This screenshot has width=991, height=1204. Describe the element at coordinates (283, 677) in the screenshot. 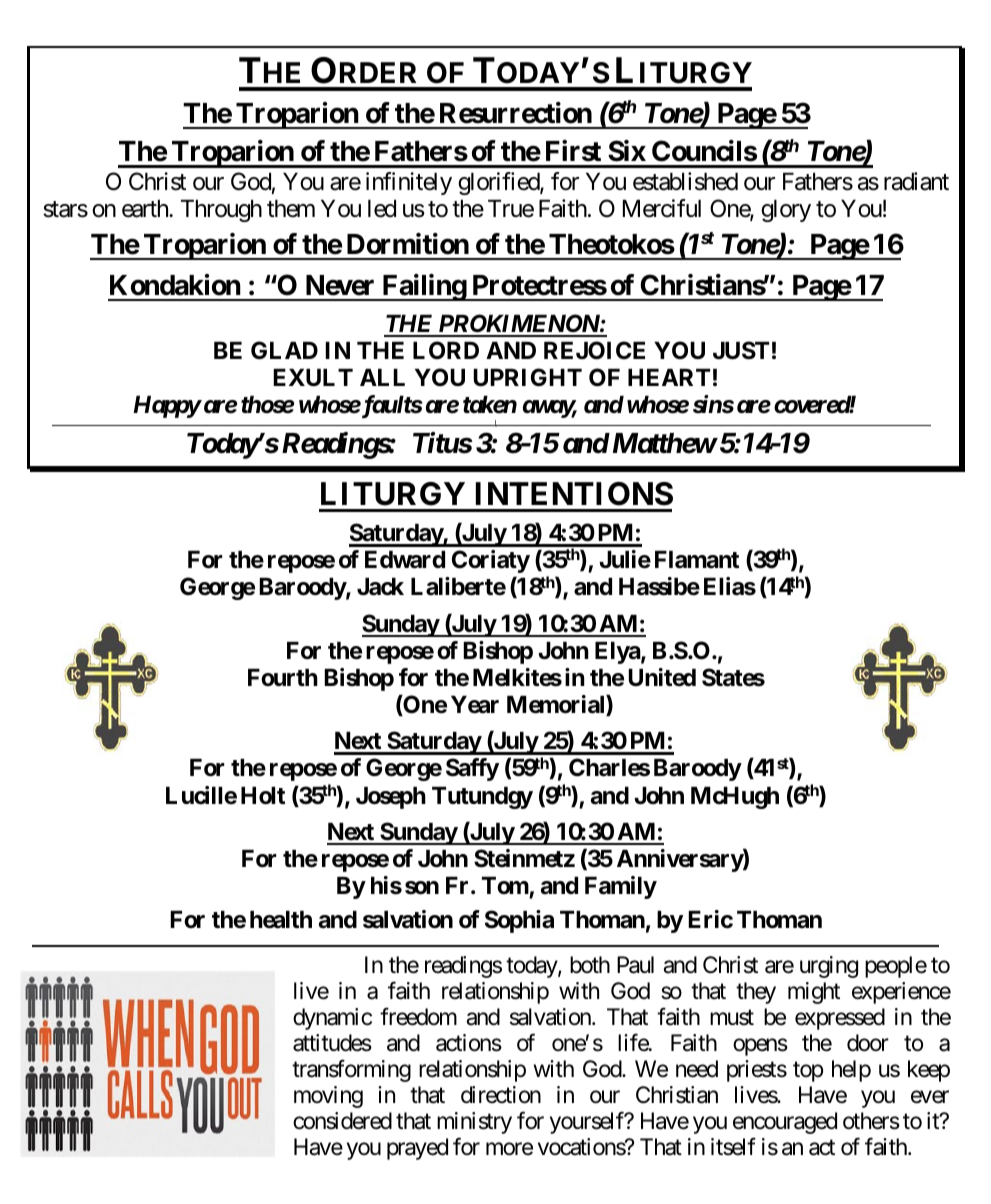

I see `Fourth` at that location.
